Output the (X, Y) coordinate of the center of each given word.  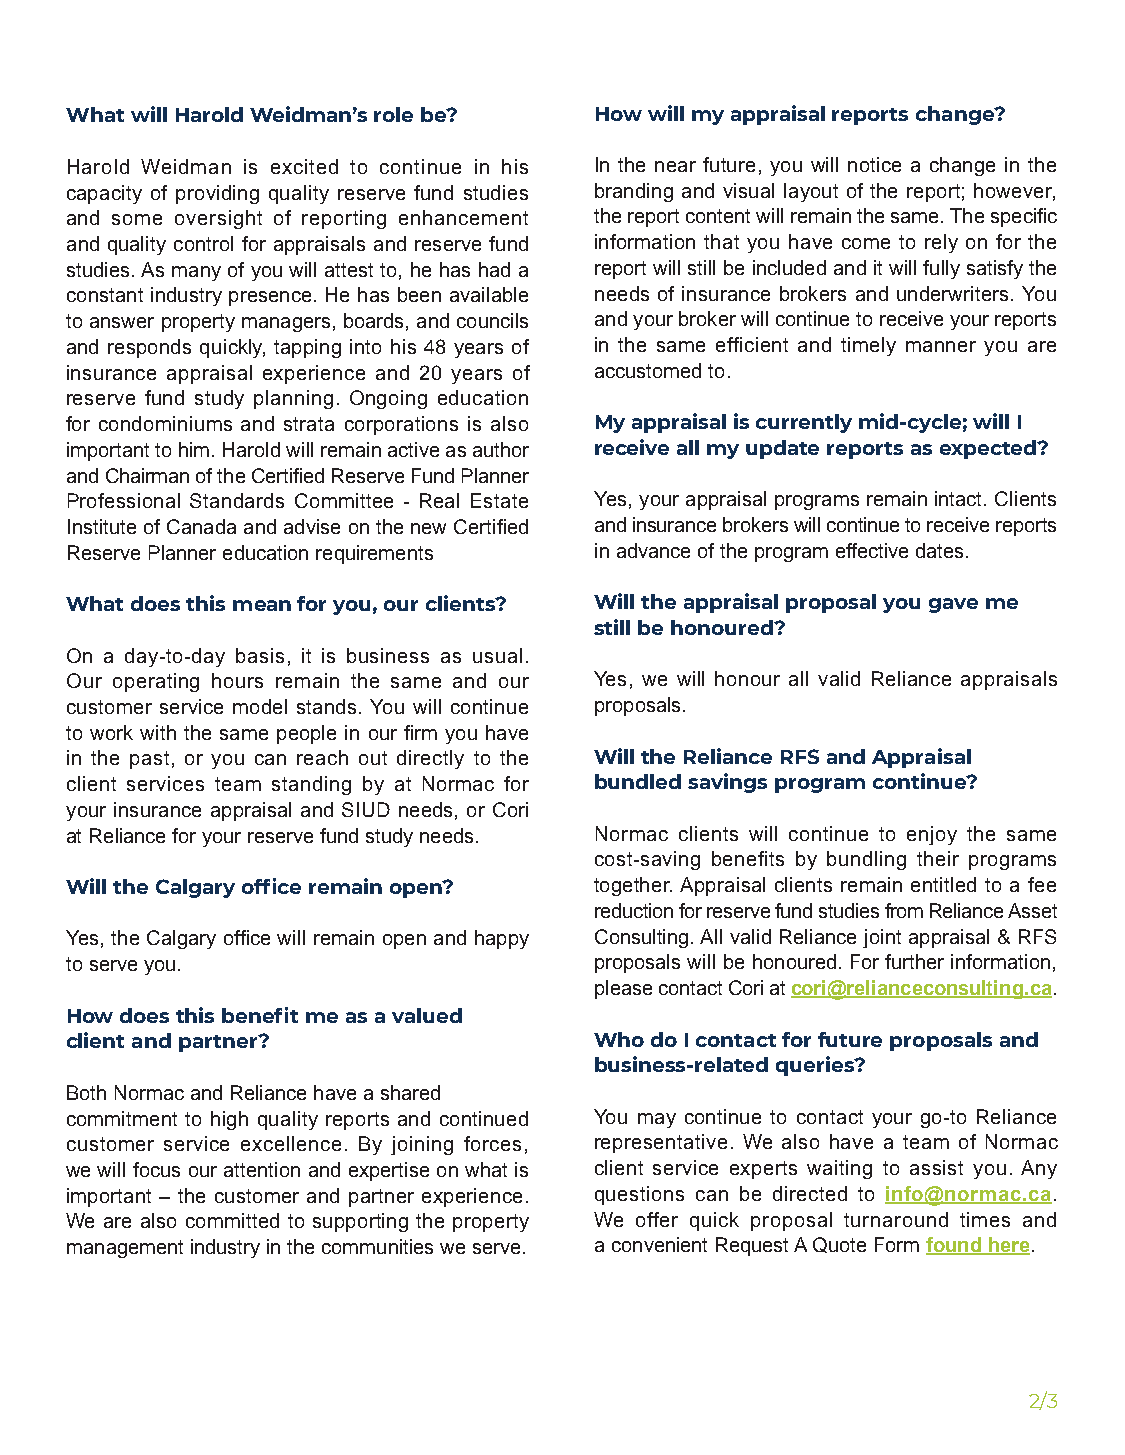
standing (311, 785)
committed (232, 1220)
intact (960, 498)
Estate (499, 500)
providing (217, 194)
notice (874, 164)
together (633, 886)
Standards (237, 500)
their (938, 858)
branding (634, 192)
